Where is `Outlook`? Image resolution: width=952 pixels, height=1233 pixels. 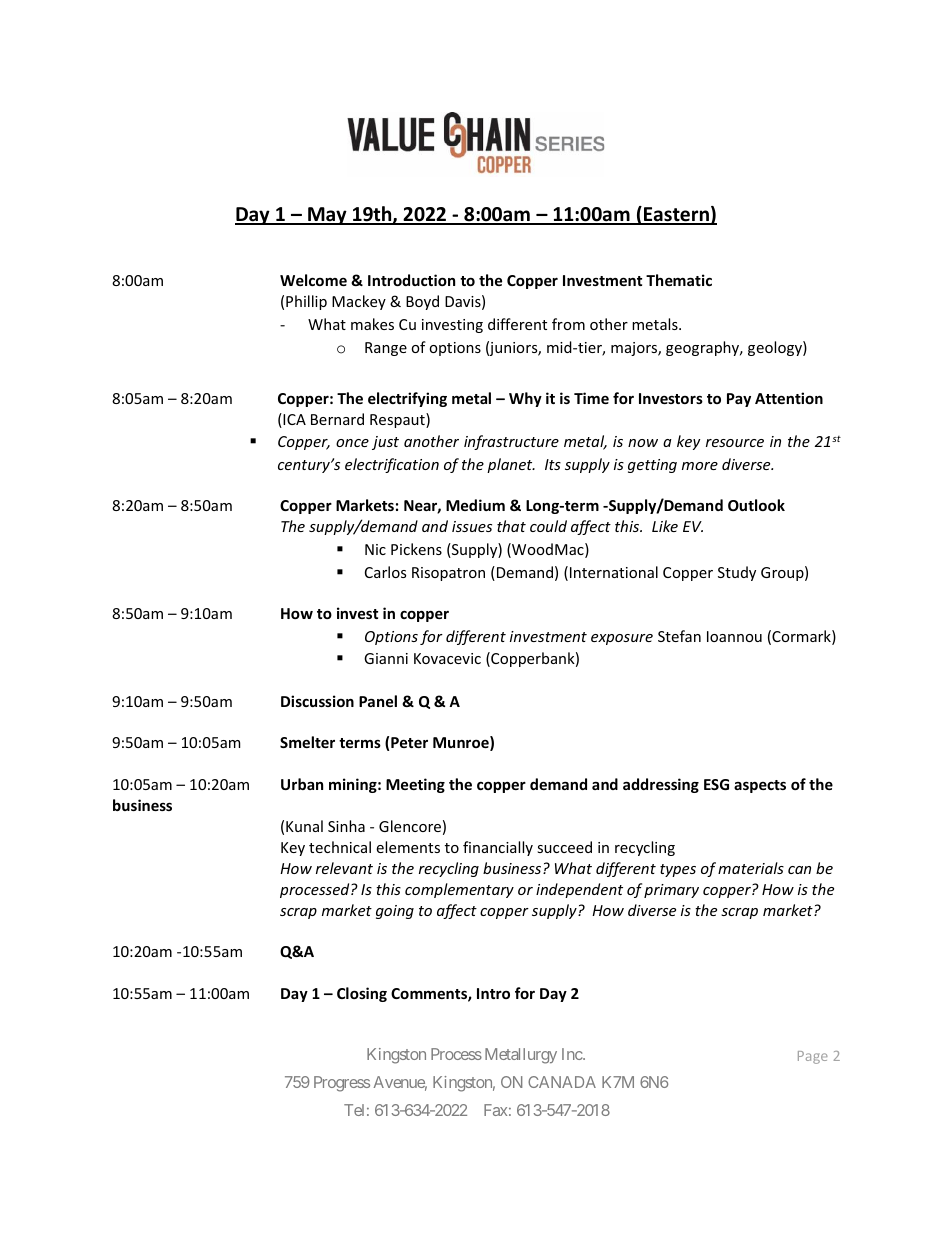
Outlook is located at coordinates (756, 505).
